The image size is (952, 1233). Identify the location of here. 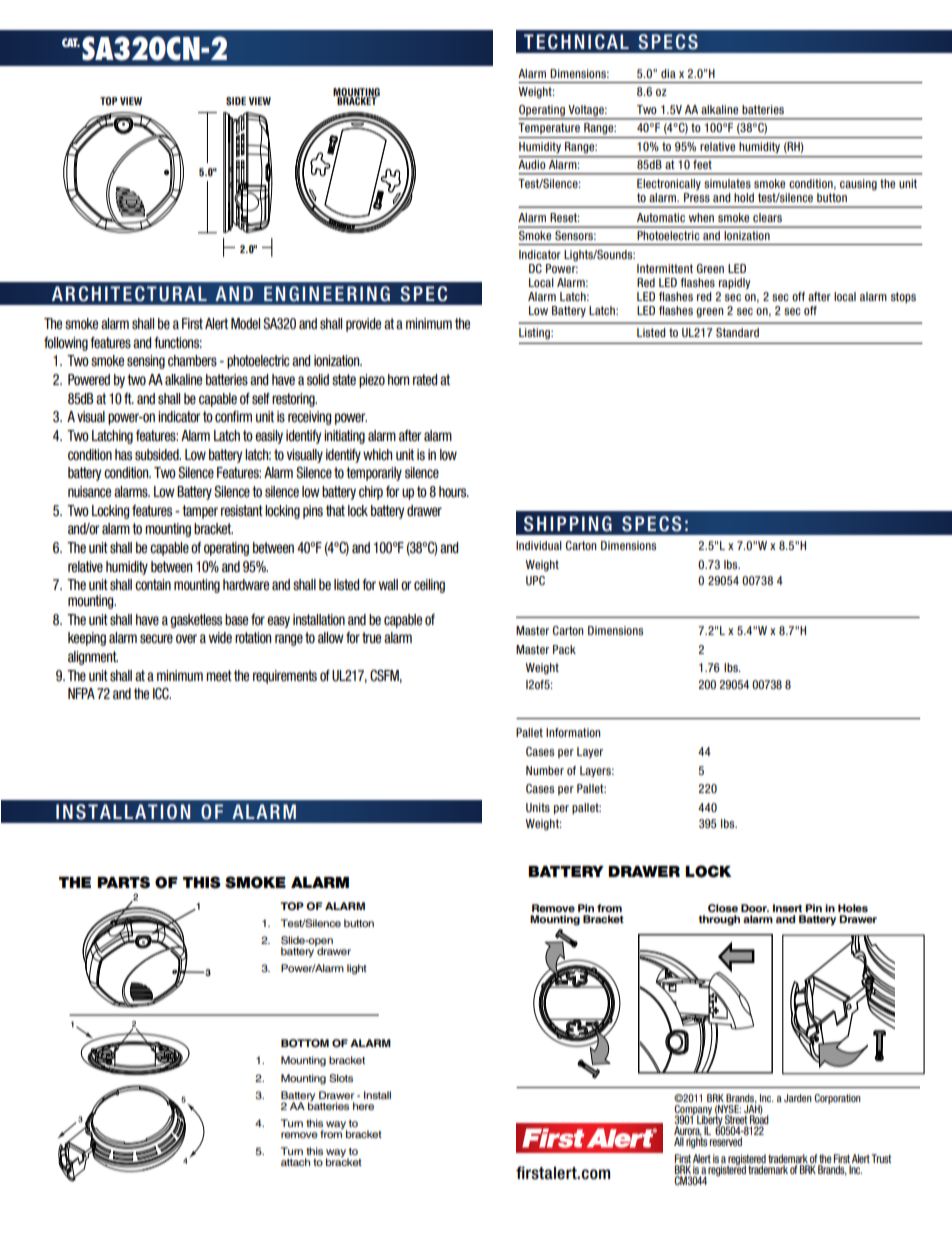
(363, 1106).
